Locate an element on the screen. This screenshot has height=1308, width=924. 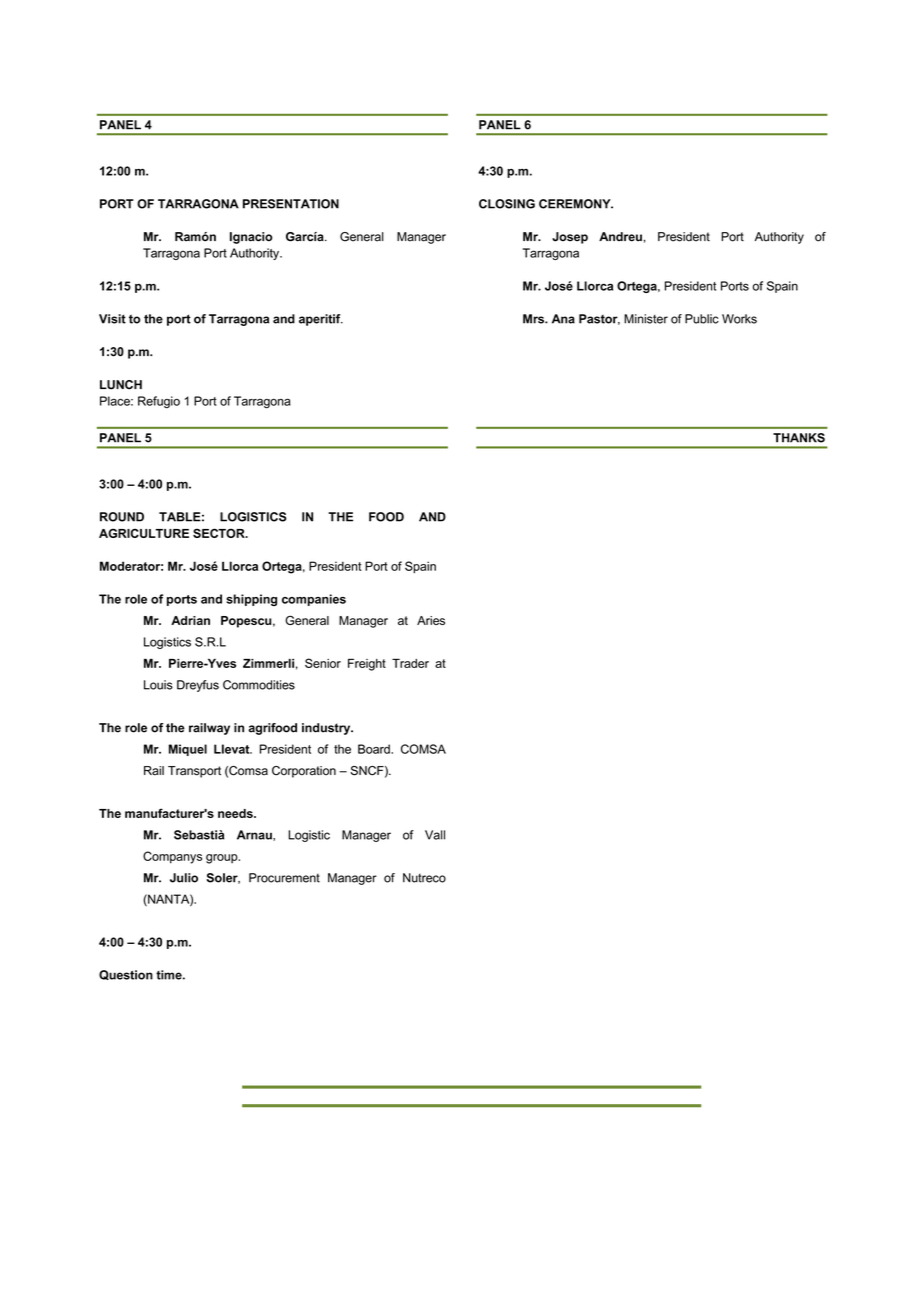
industry is located at coordinates (327, 729).
